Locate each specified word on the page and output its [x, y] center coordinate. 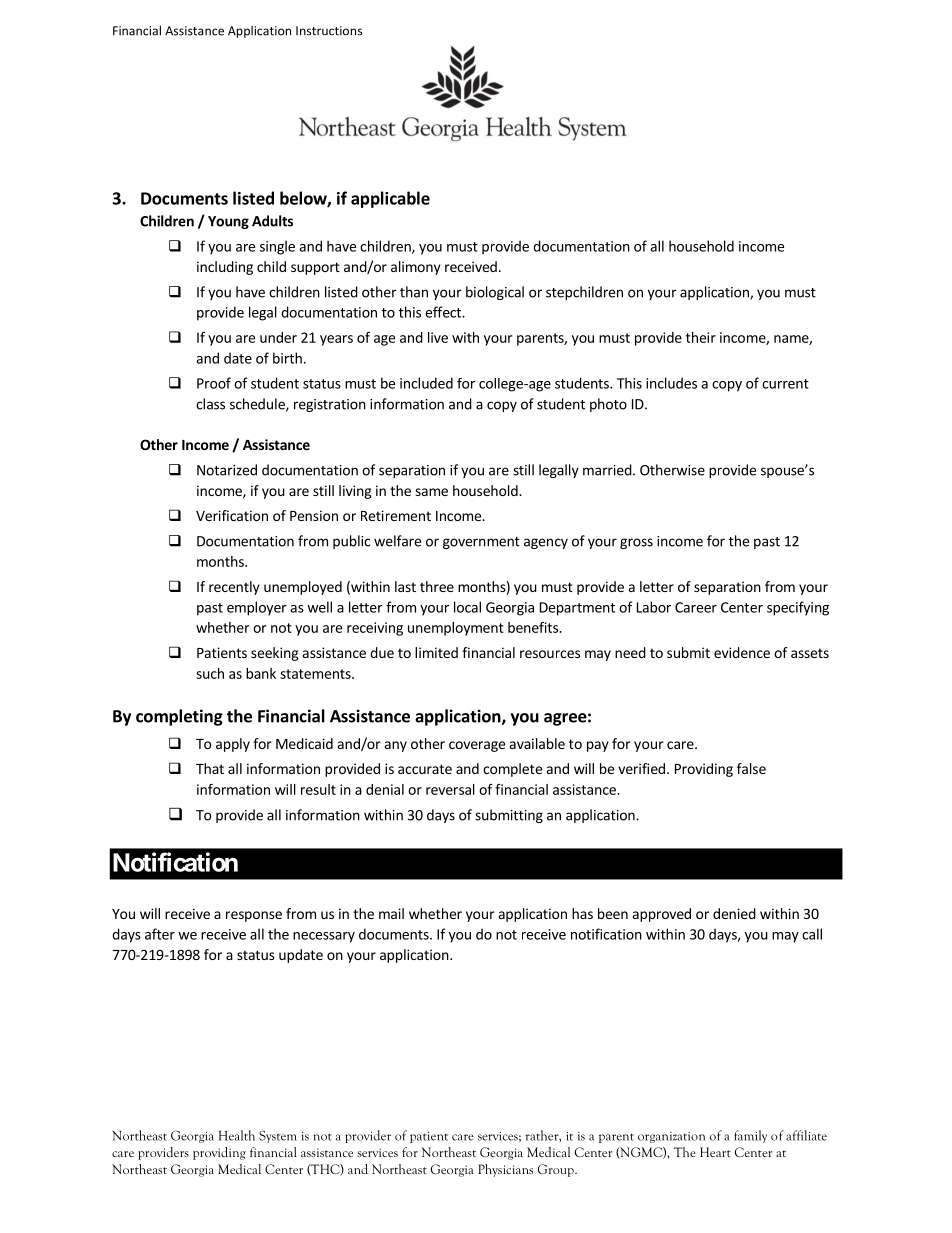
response [254, 916]
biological [495, 293]
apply [233, 745]
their [701, 337]
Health [237, 1135]
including [225, 268]
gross [636, 543]
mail [391, 913]
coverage [477, 746]
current [785, 384]
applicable [390, 199]
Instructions [329, 30]
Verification [232, 515]
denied [734, 913]
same [431, 492]
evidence [742, 652]
